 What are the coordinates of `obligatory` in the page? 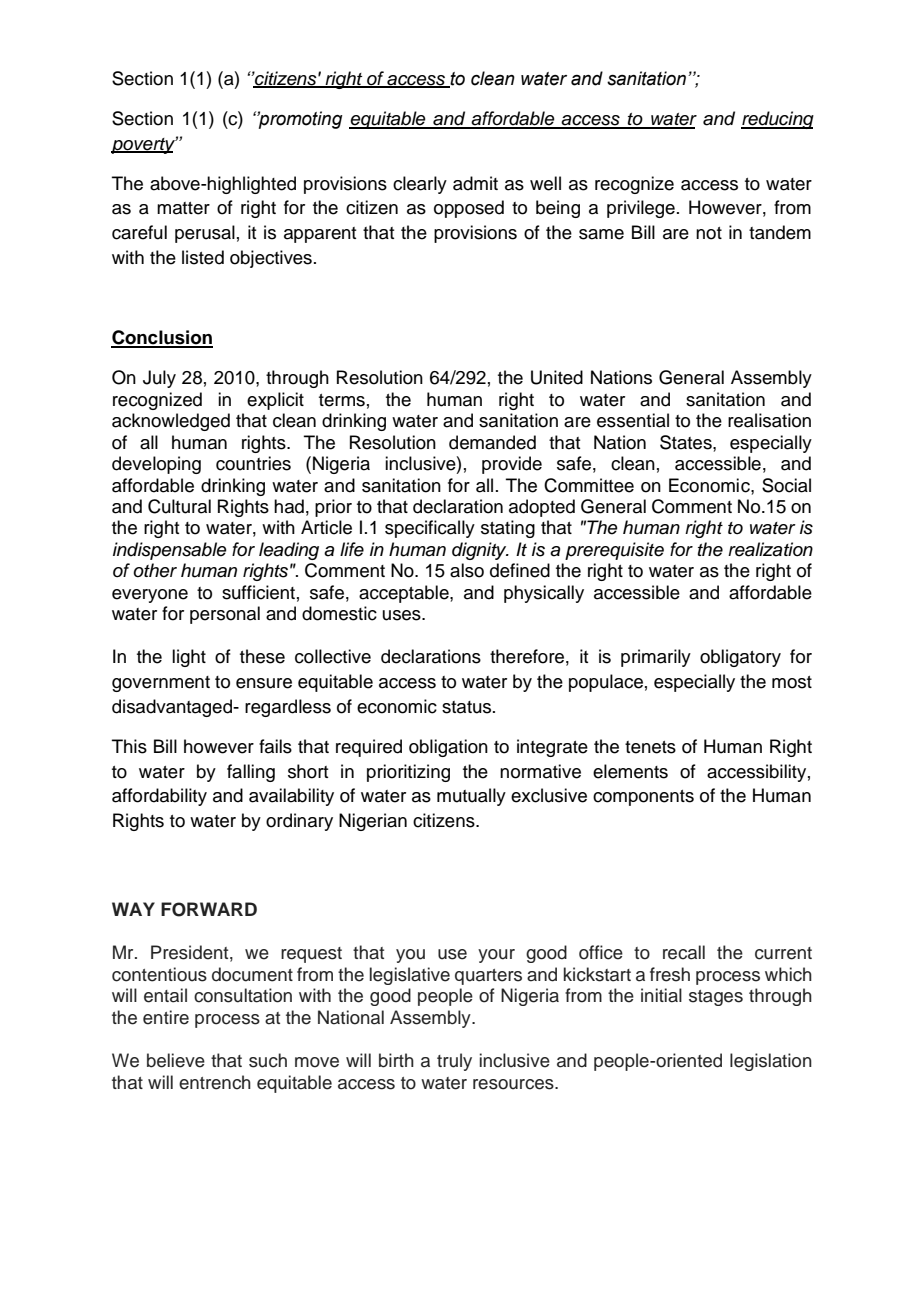 It's located at (740, 658).
